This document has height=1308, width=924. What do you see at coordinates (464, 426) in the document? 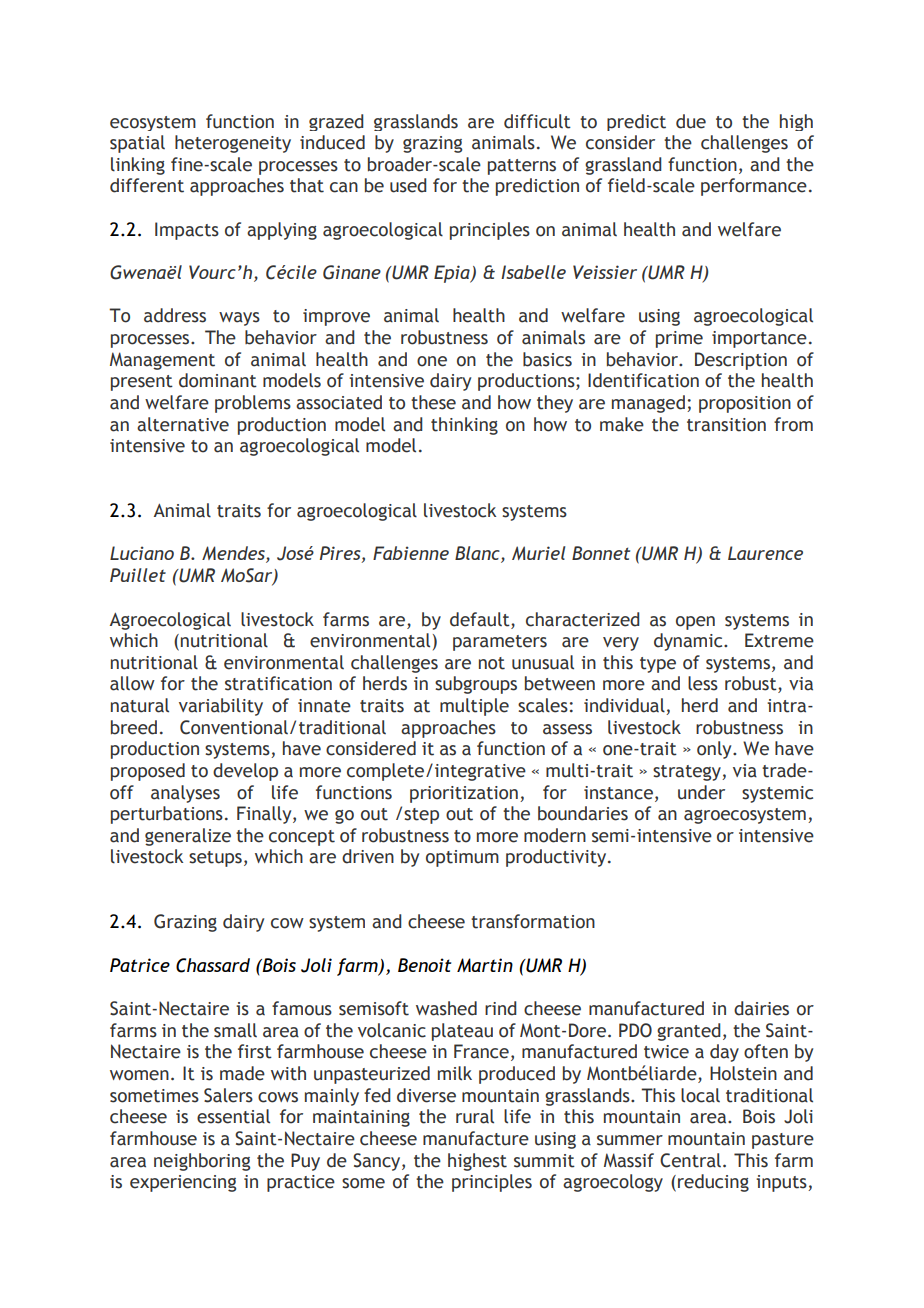
I see `thinking` at bounding box center [464, 426].
